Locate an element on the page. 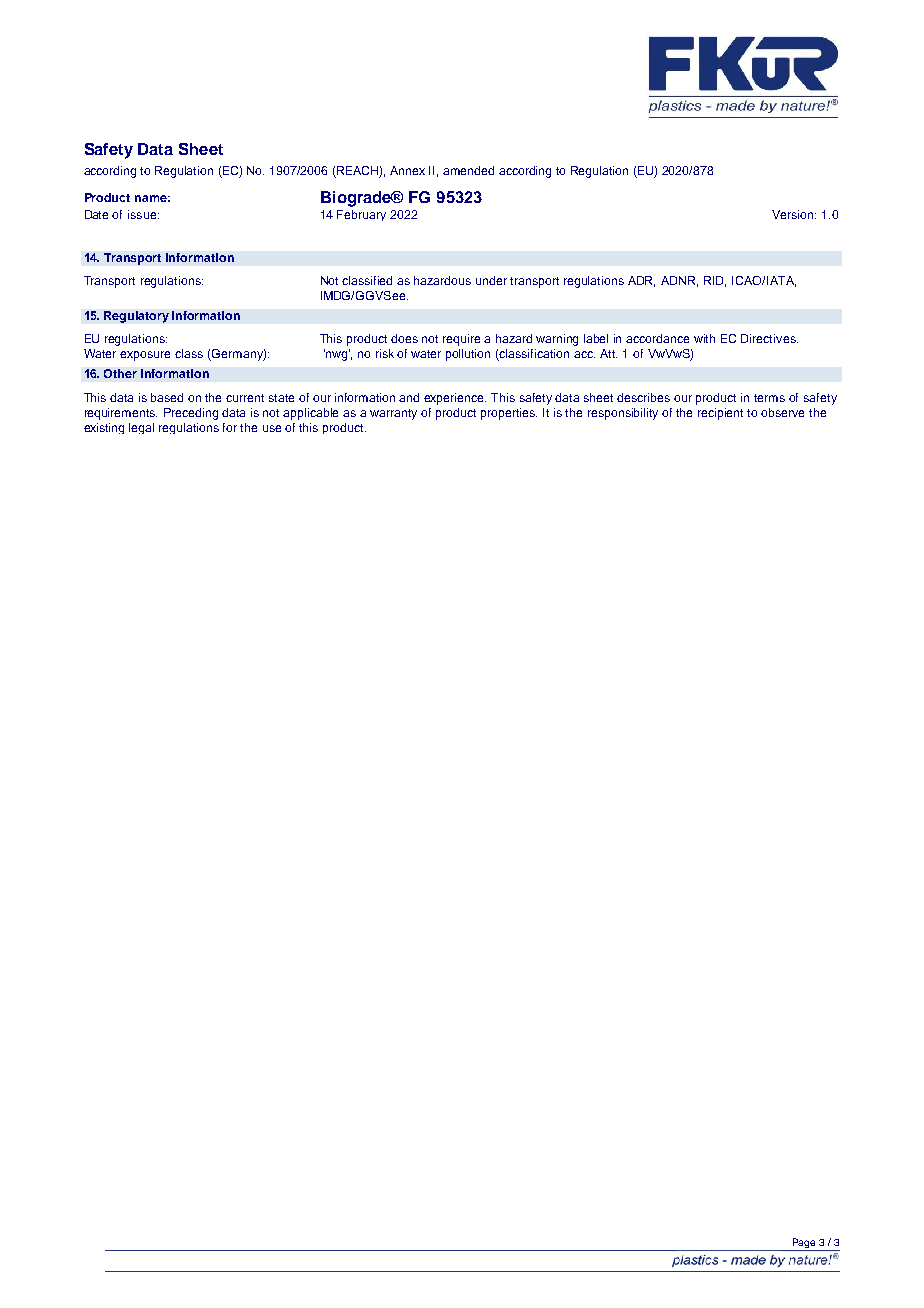 Image resolution: width=924 pixels, height=1308 pixels. recipient is located at coordinates (720, 414).
